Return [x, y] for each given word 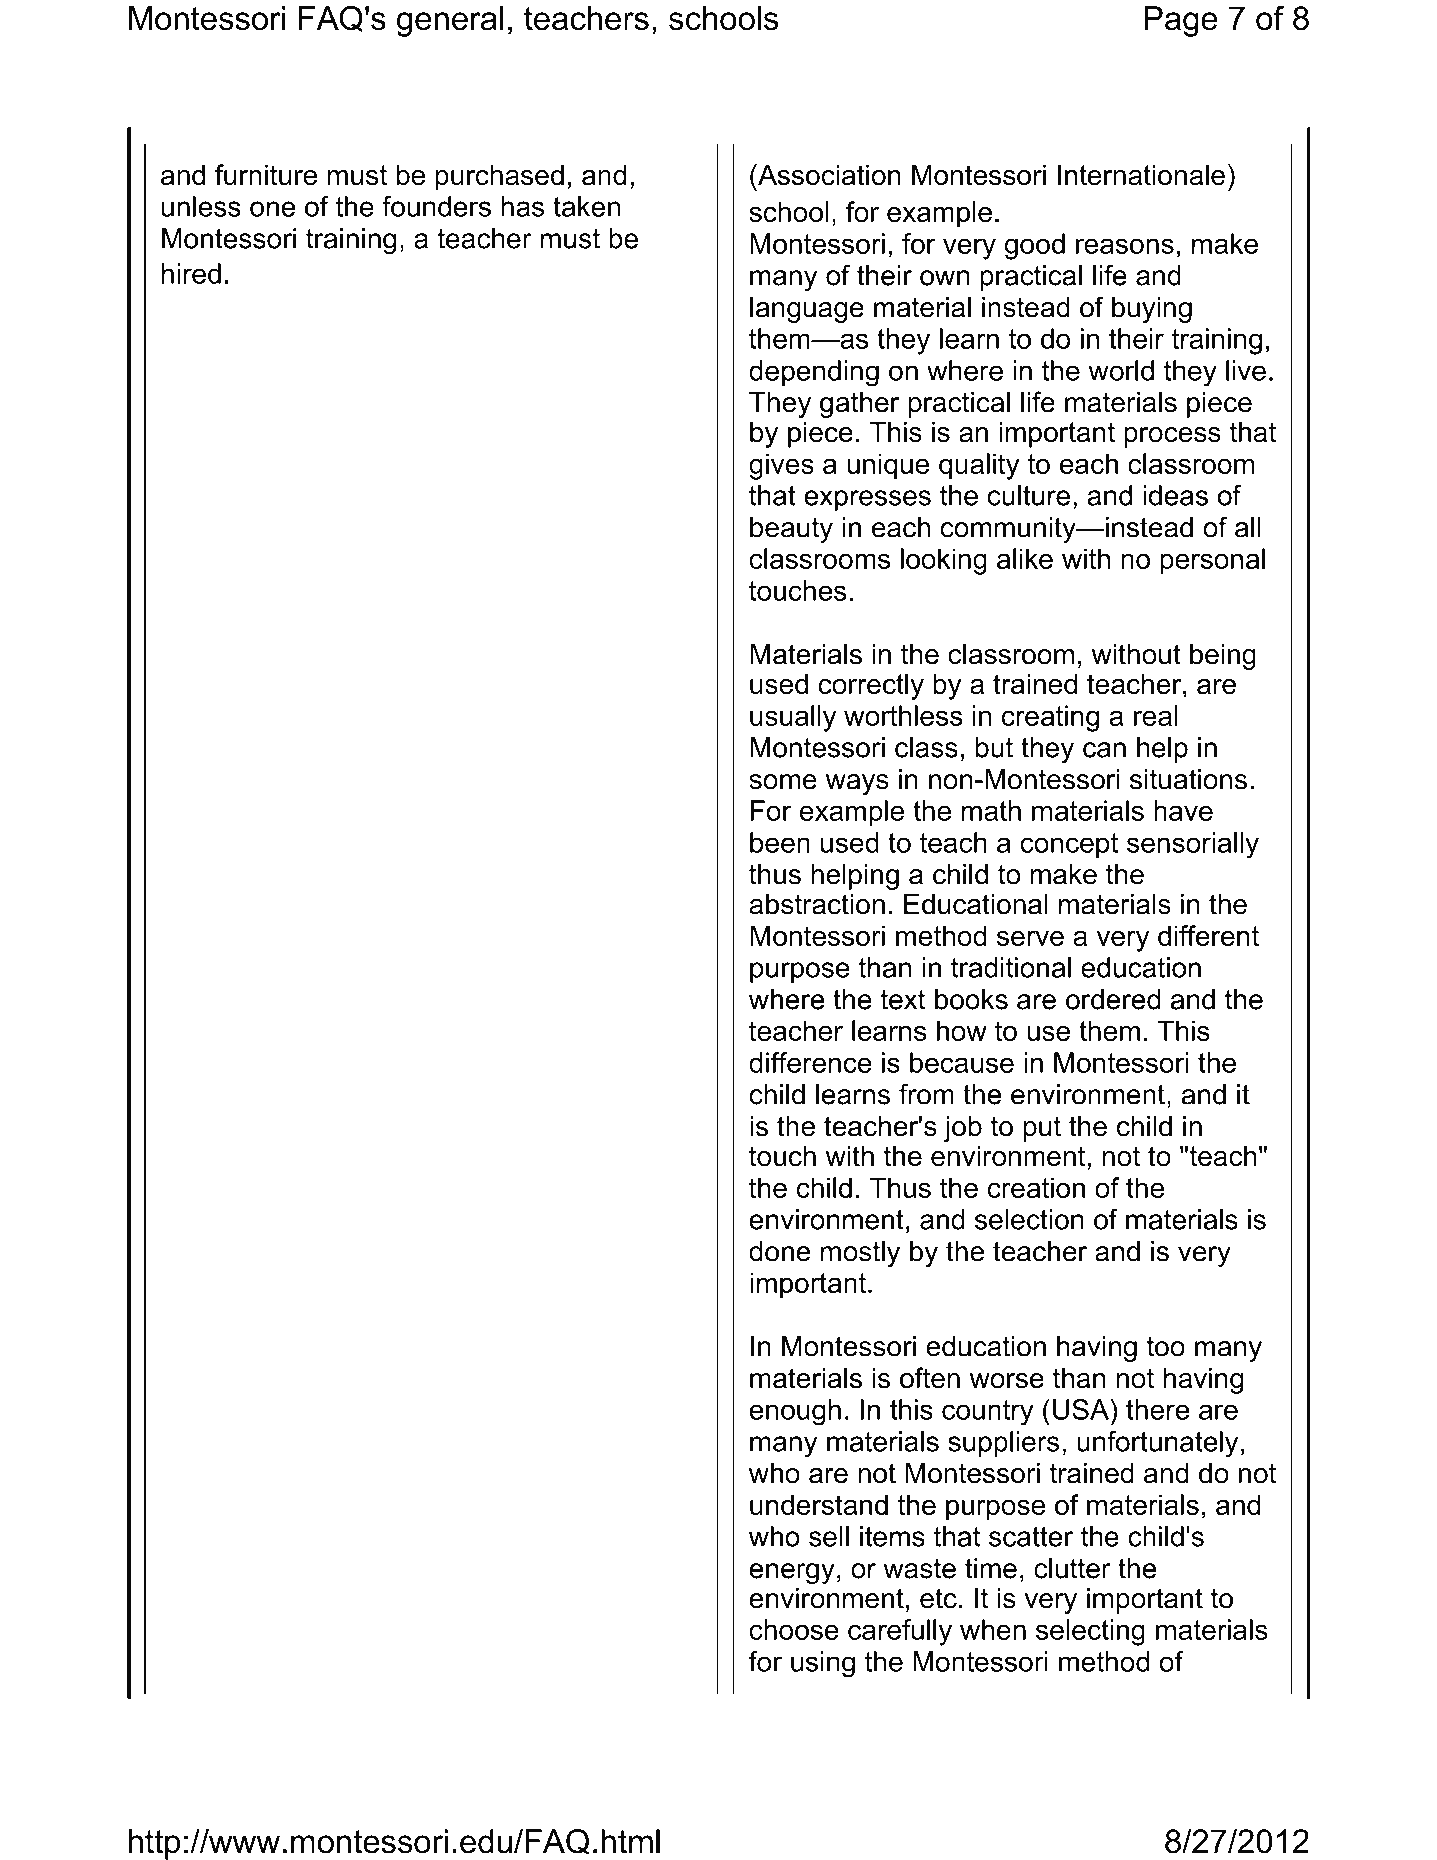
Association [828, 175]
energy [792, 1573]
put [1042, 1129]
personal [1212, 561]
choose [794, 1629]
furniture [266, 175]
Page [1181, 21]
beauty [791, 530]
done [779, 1251]
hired [191, 273]
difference [810, 1062]
